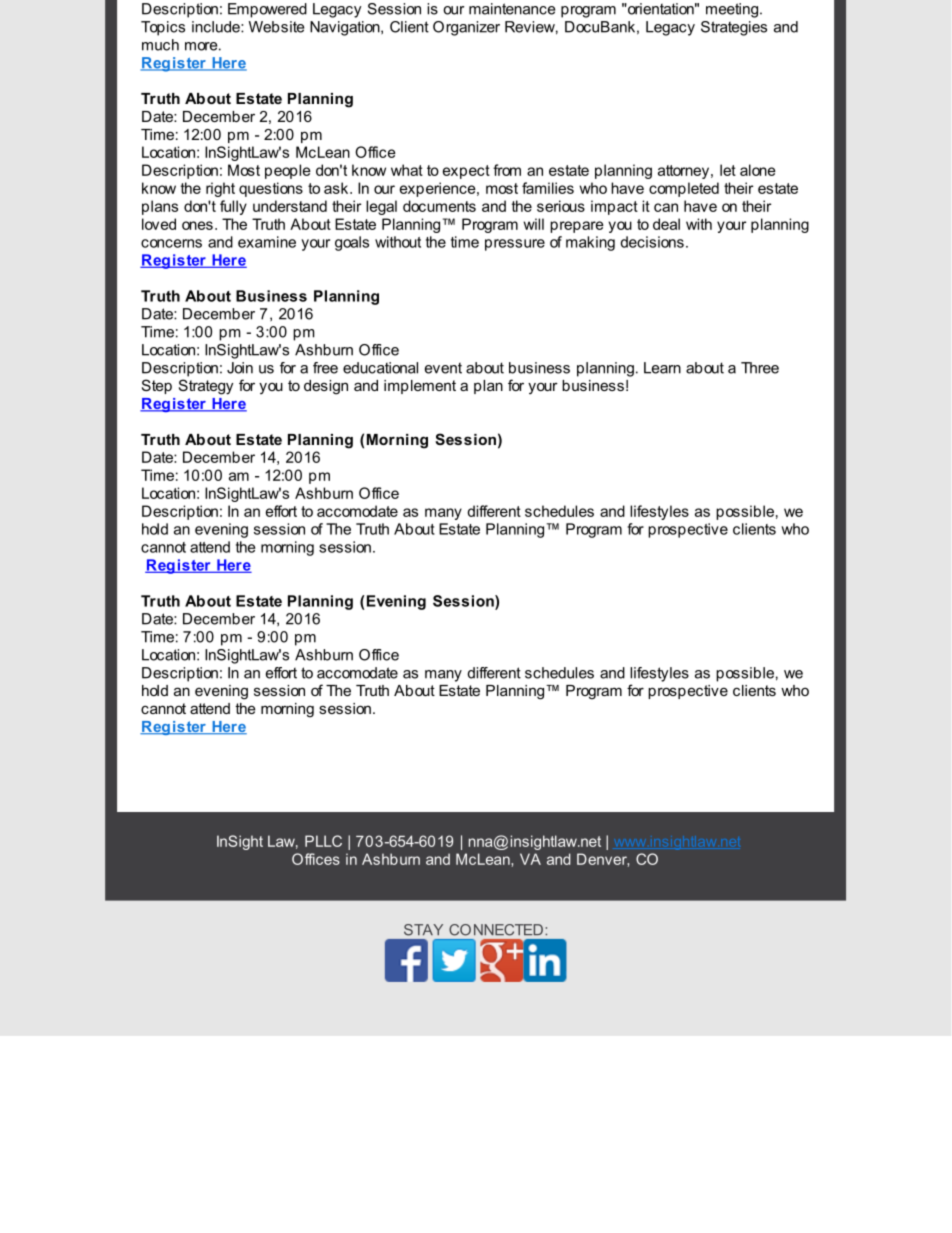  Describe the element at coordinates (662, 368) in the image. I see `Learn` at that location.
